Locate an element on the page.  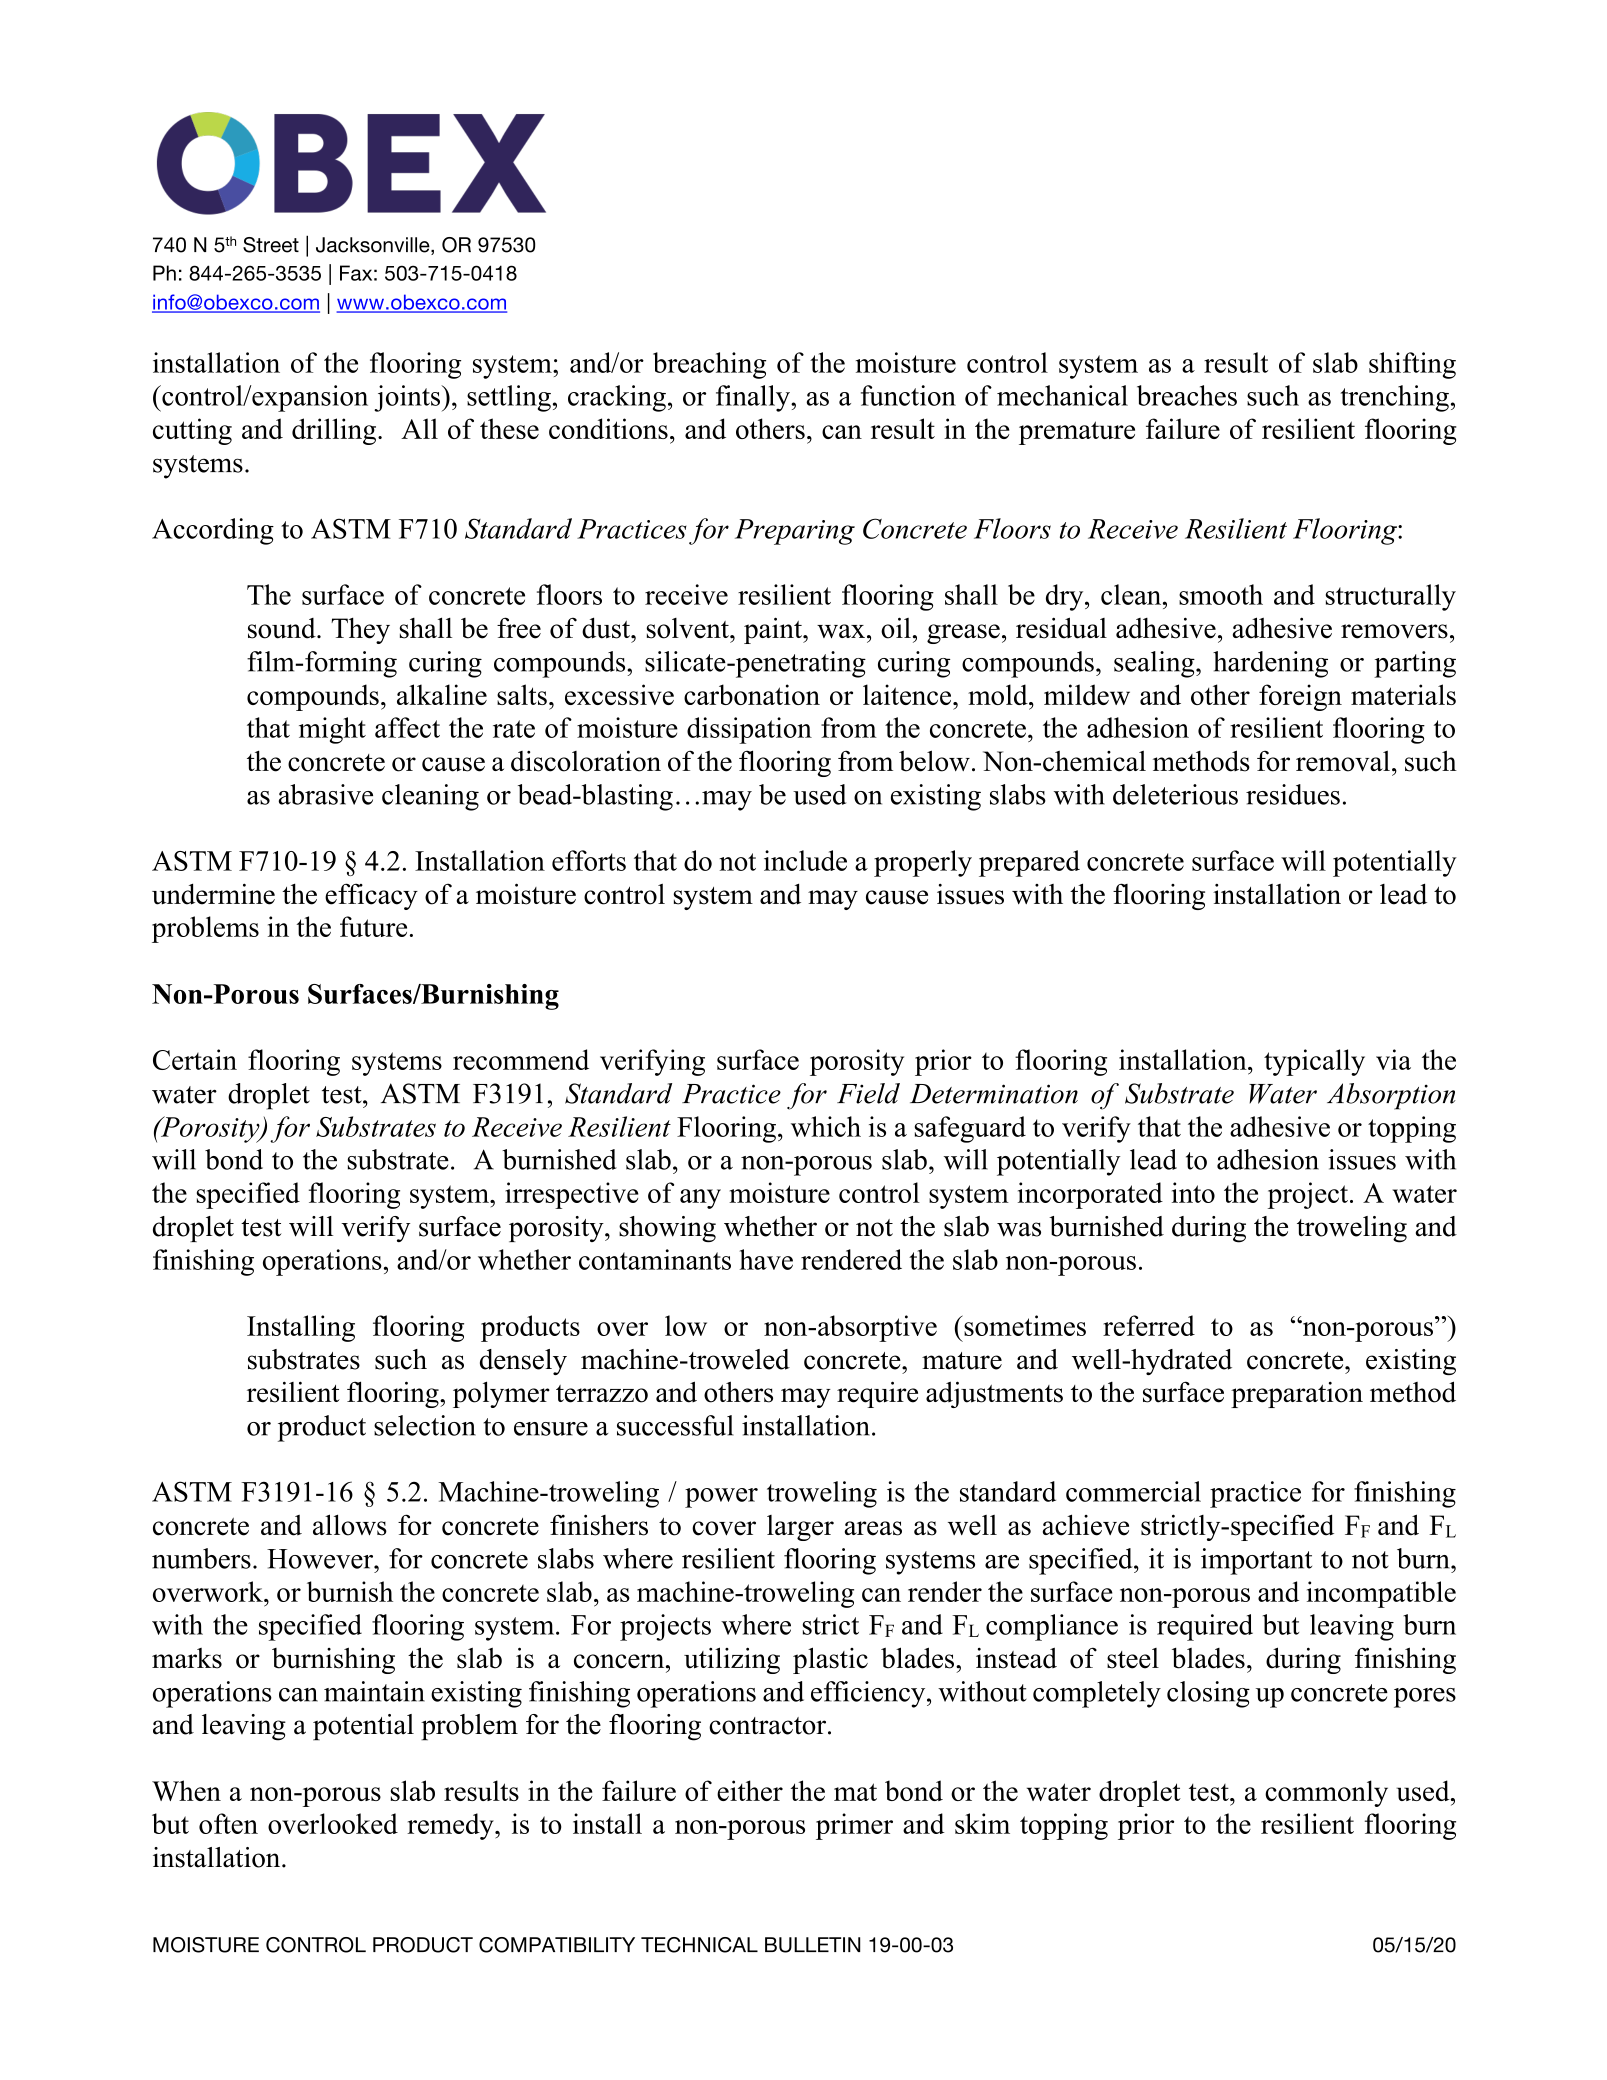
which is located at coordinates (826, 1126).
